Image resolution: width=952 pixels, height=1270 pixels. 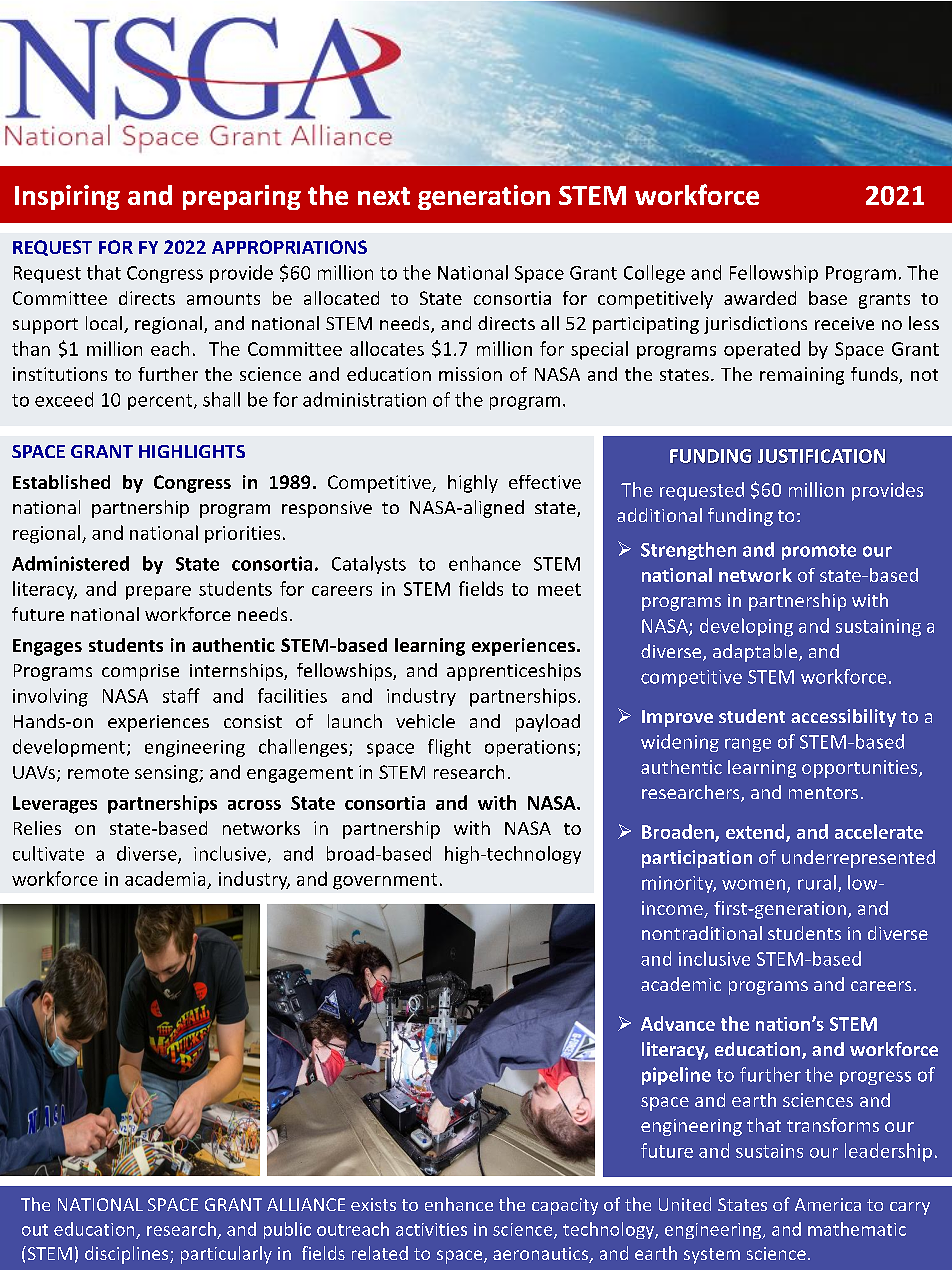 What do you see at coordinates (67, 197) in the document?
I see `Inspiring` at bounding box center [67, 197].
